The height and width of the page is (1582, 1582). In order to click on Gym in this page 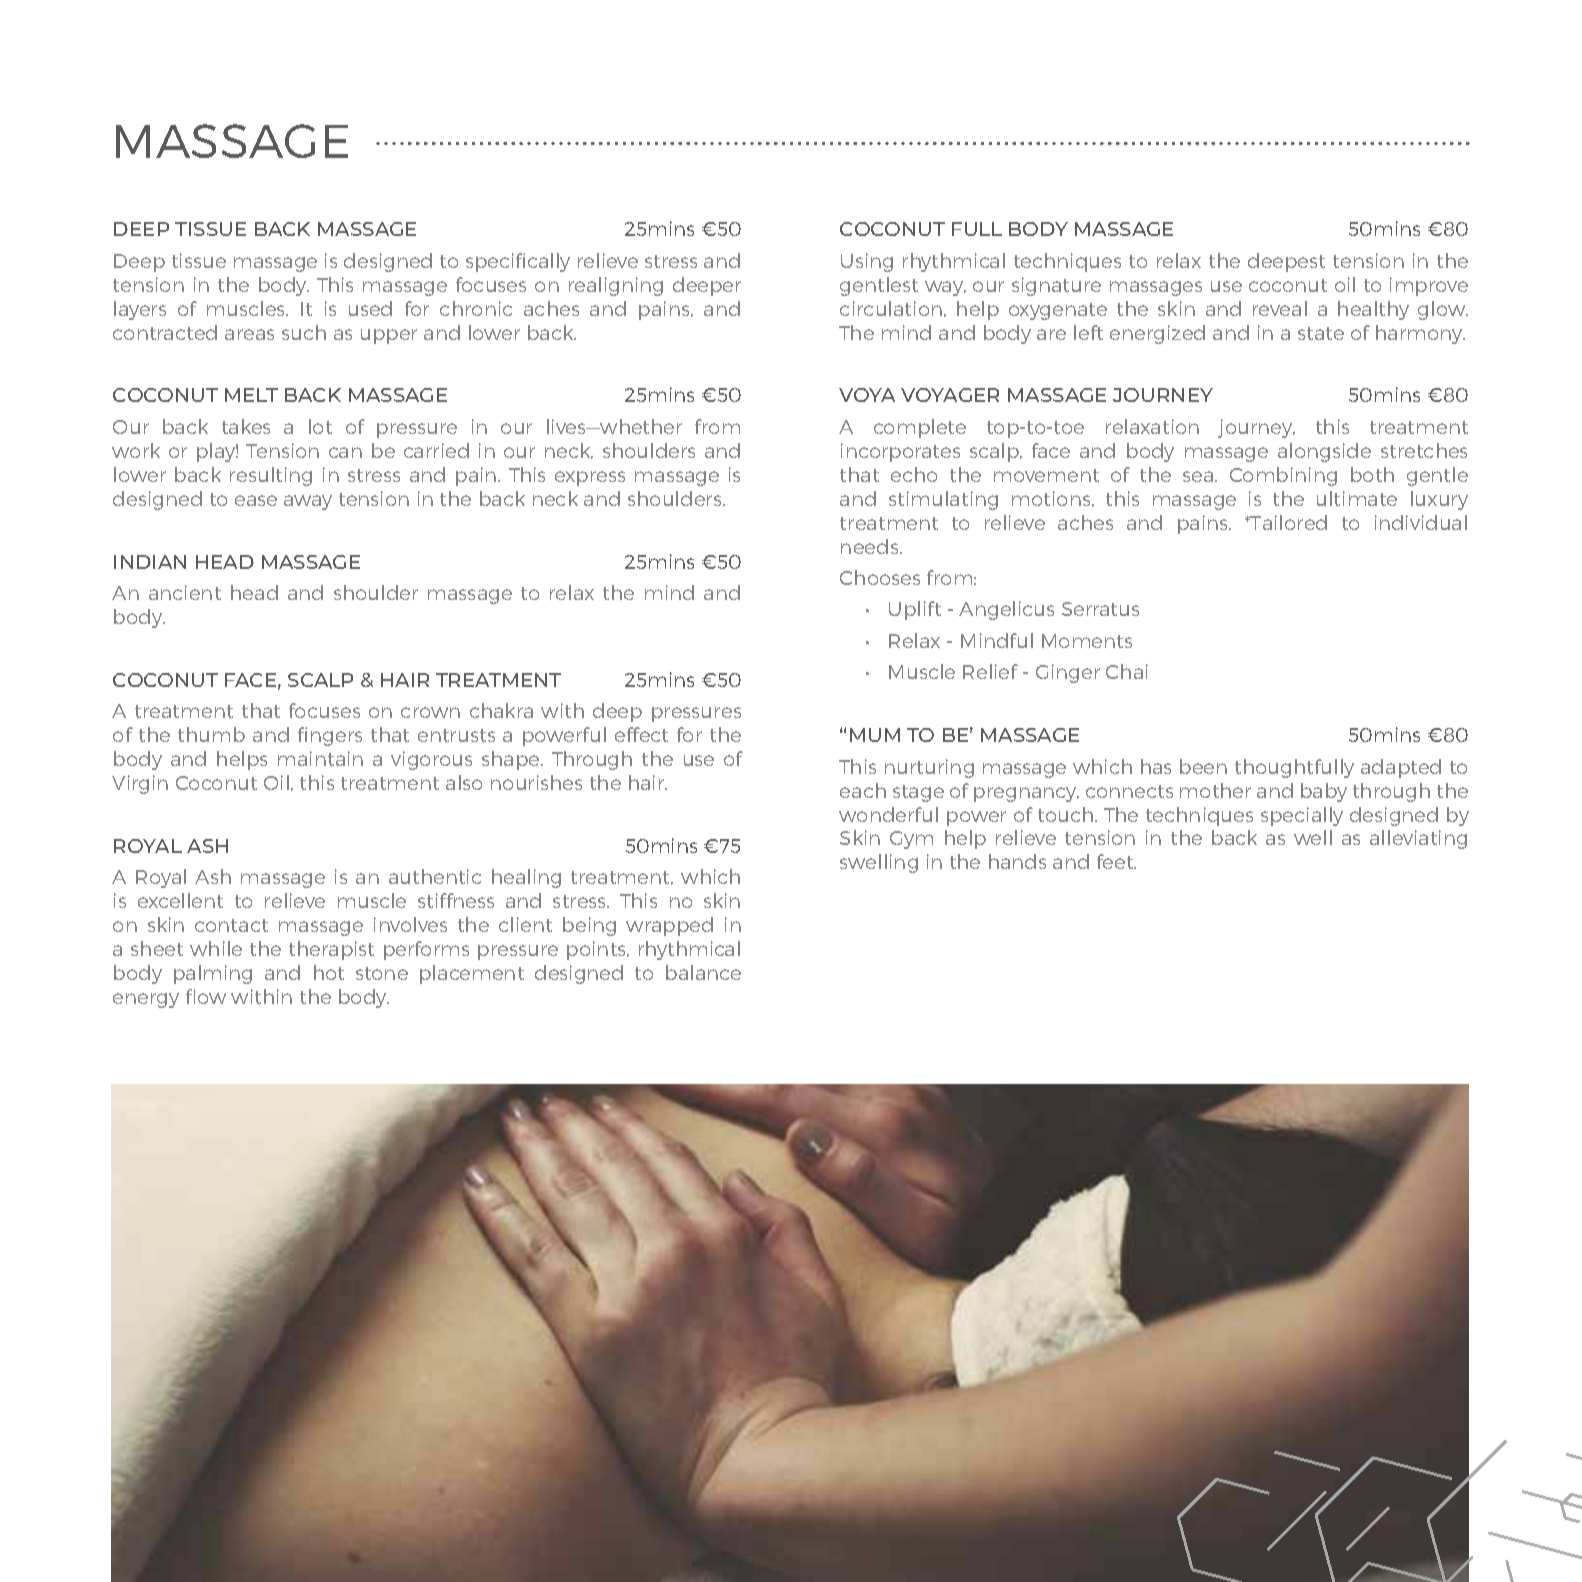, I will do `click(911, 840)`.
